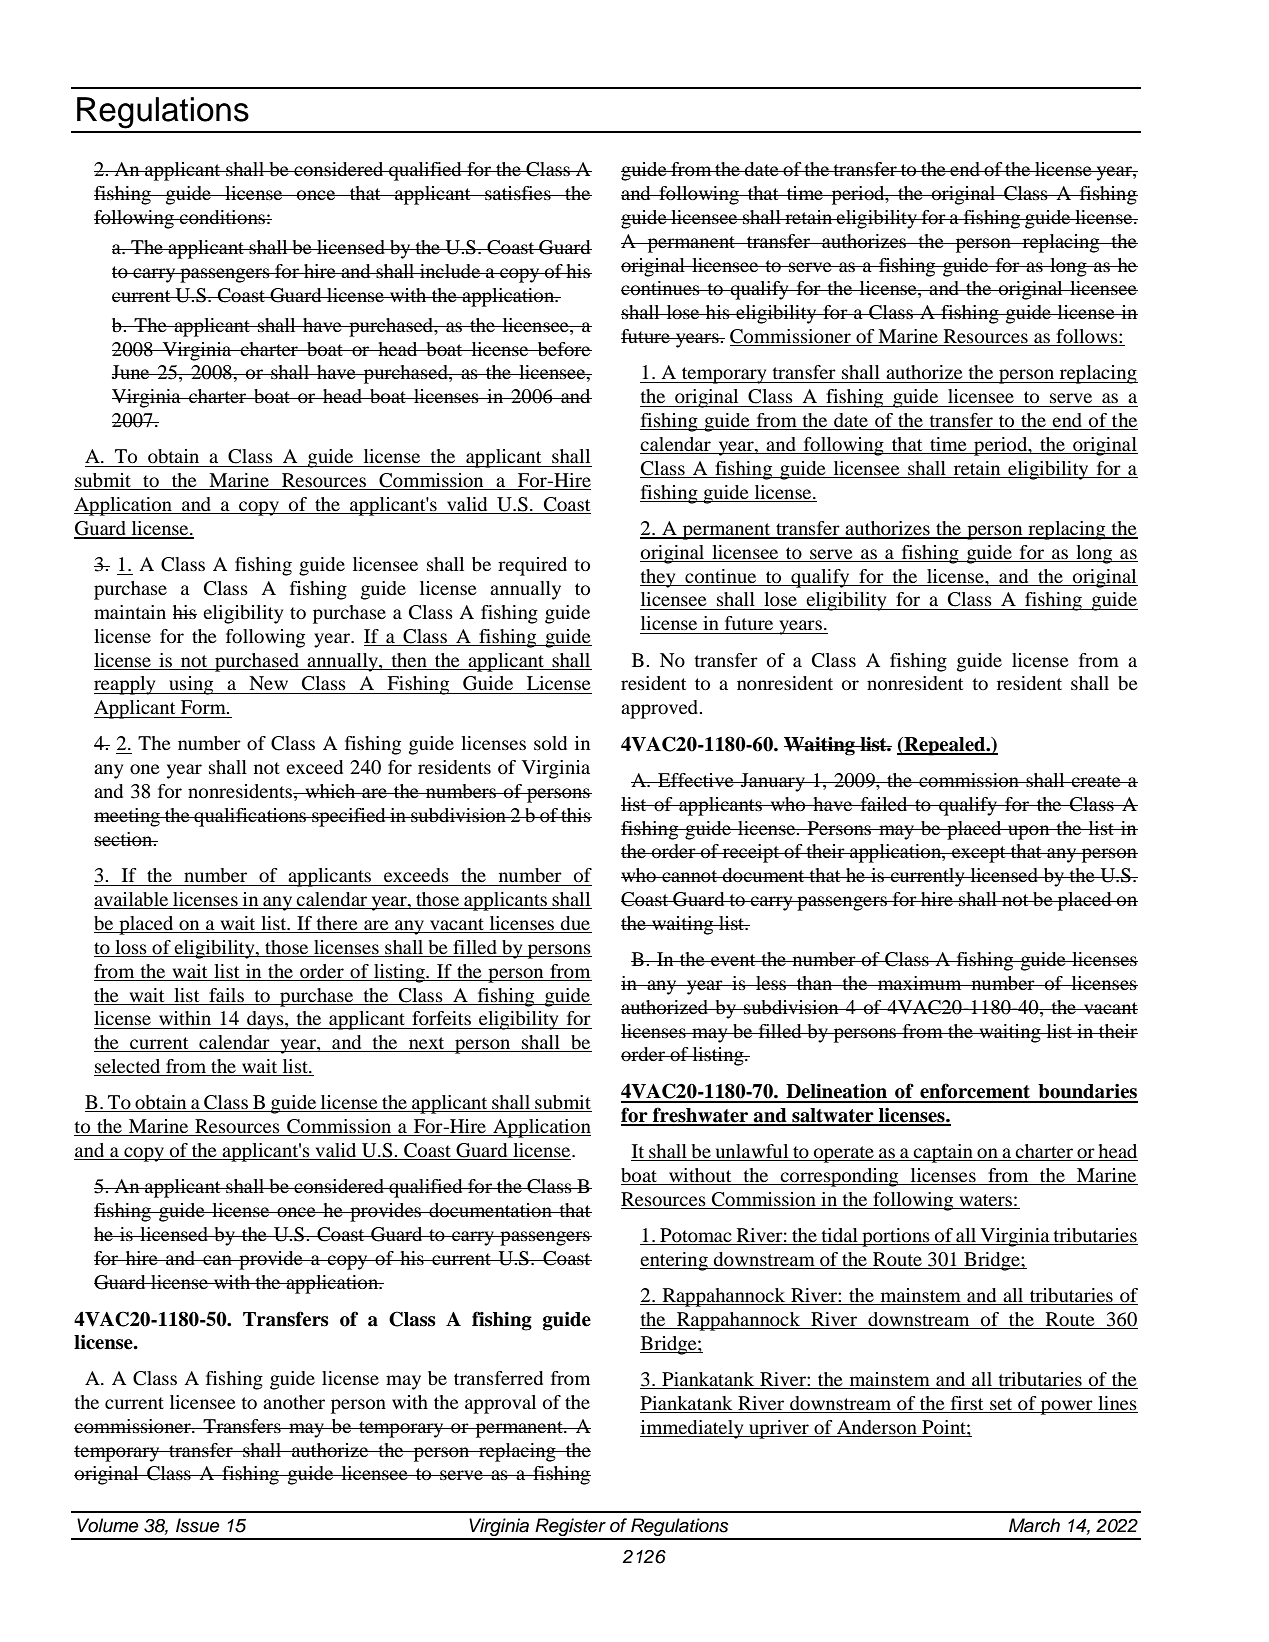 This image has height=1642, width=1269. I want to click on waters, so click(986, 1200).
